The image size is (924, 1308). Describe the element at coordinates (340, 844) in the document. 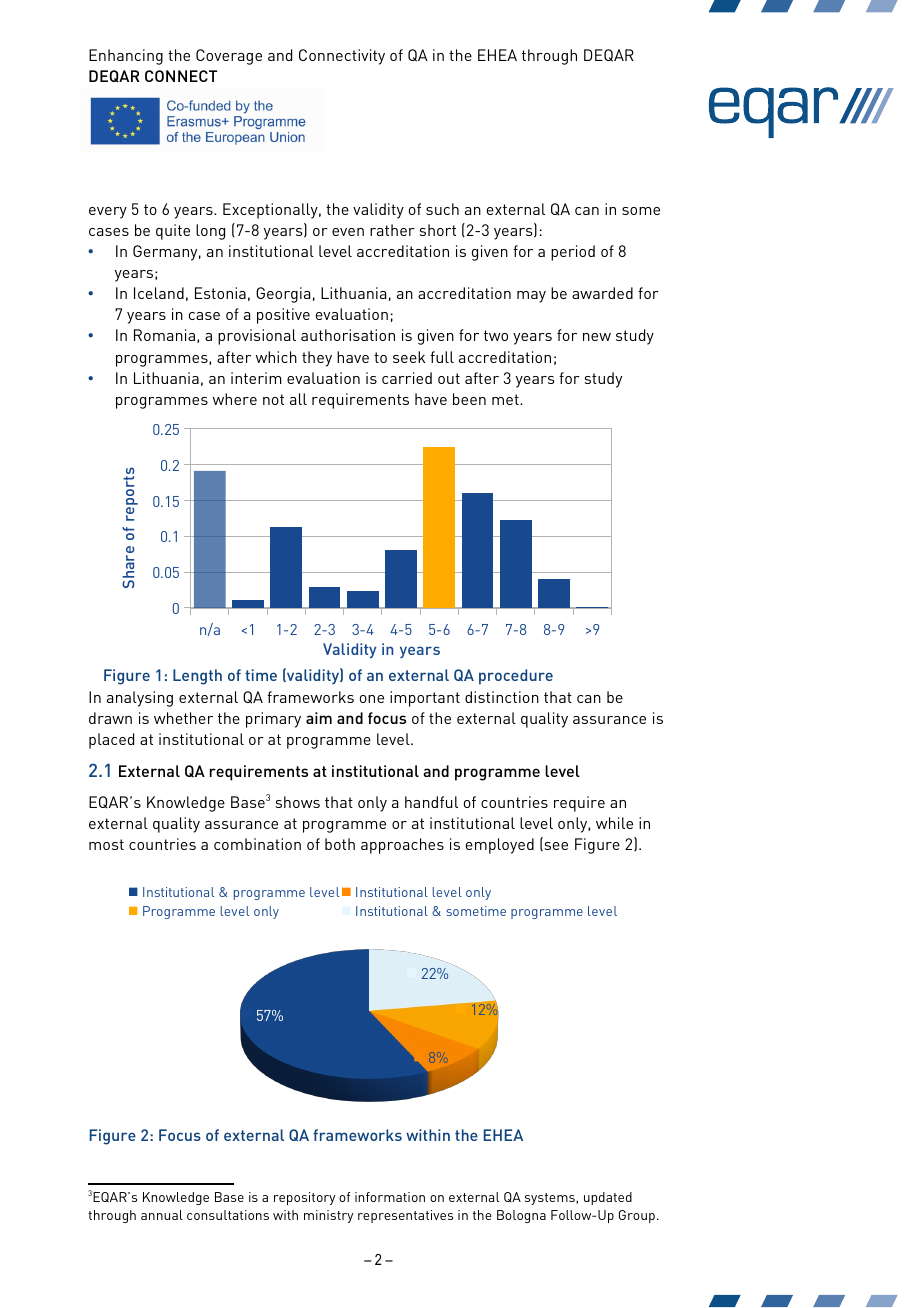

I see `both` at that location.
